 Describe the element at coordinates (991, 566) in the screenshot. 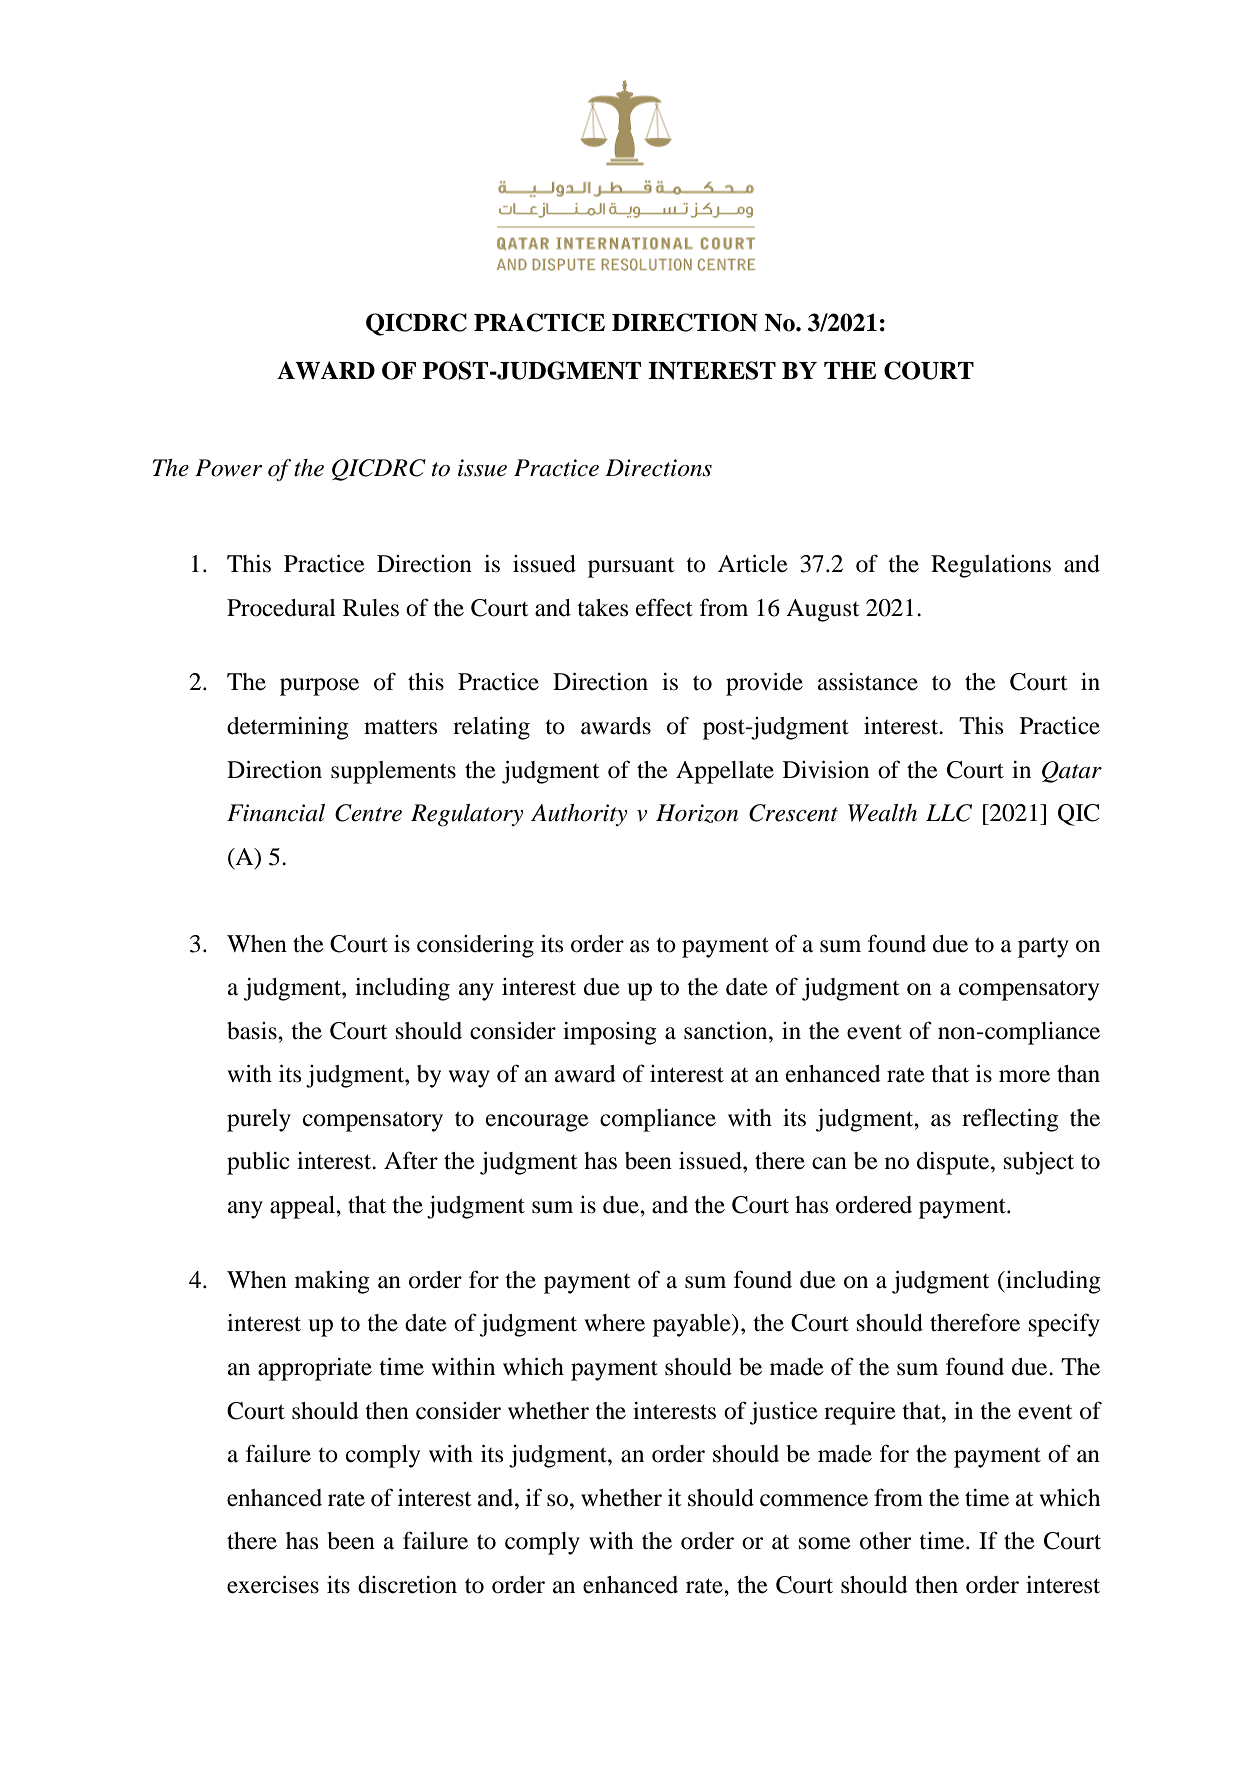

I see `Regulations` at that location.
